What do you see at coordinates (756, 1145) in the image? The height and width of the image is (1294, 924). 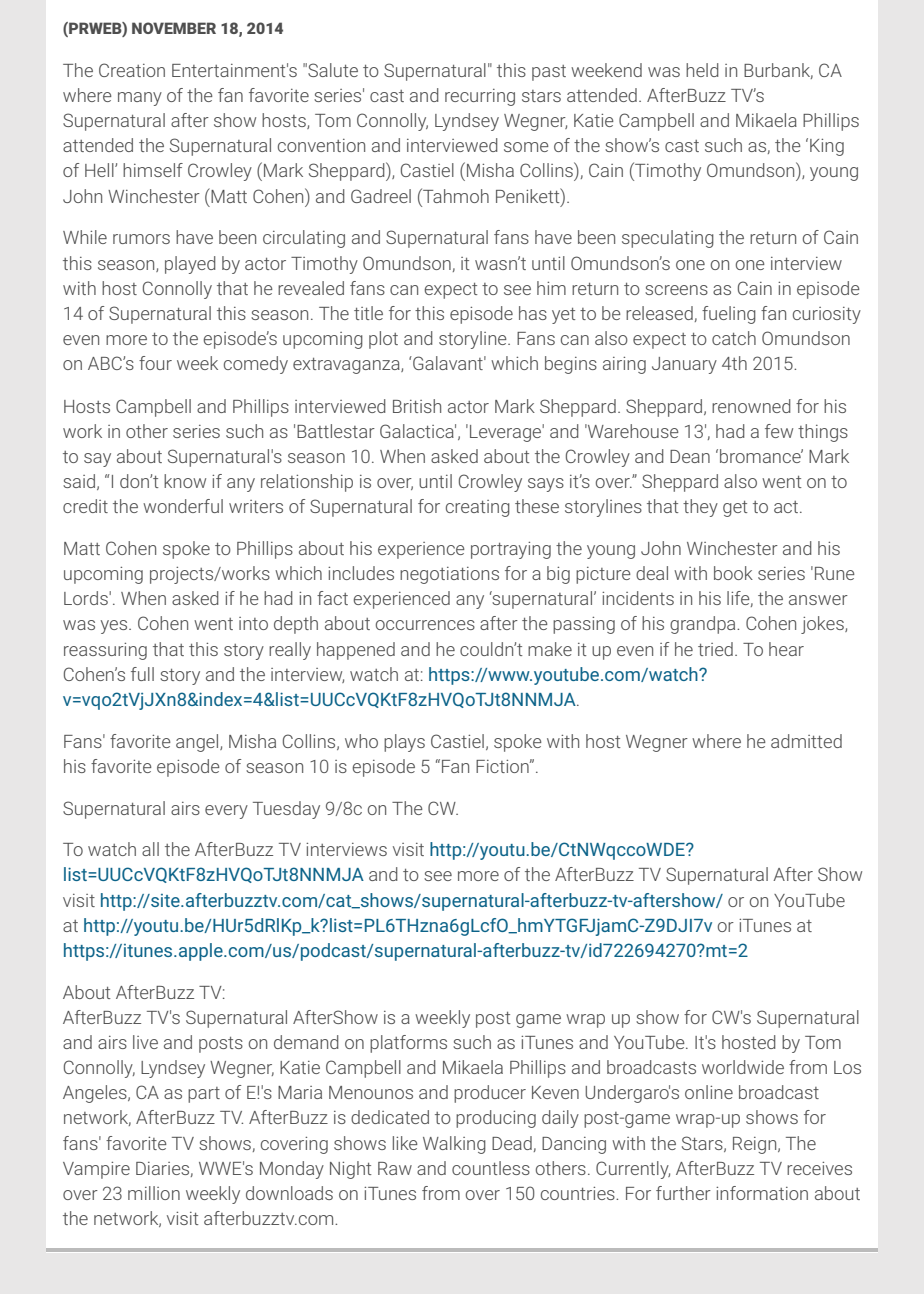 I see `Reign` at bounding box center [756, 1145].
